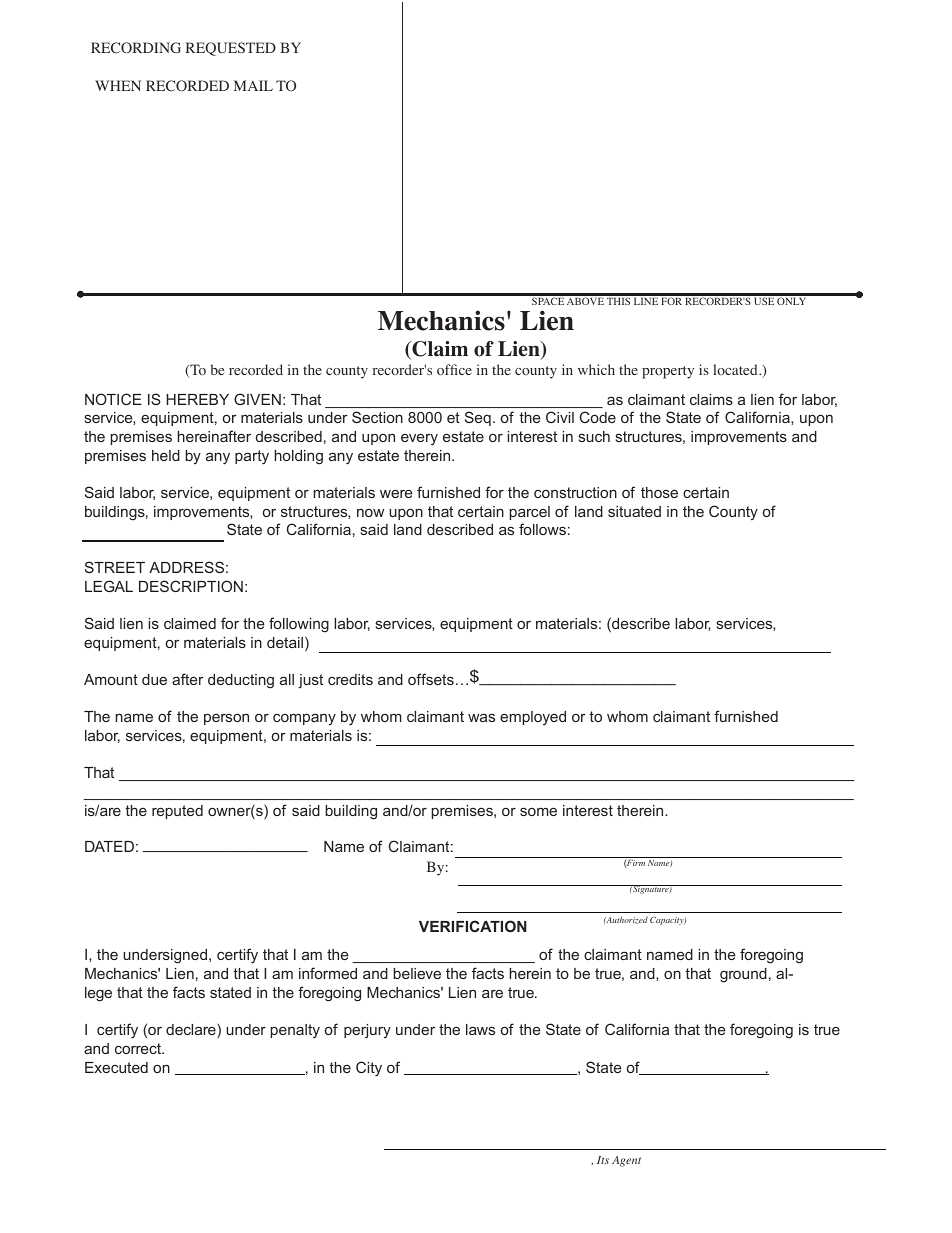 Image resolution: width=952 pixels, height=1233 pixels. Describe the element at coordinates (191, 586) in the screenshot. I see `DESCRIPTION` at that location.
